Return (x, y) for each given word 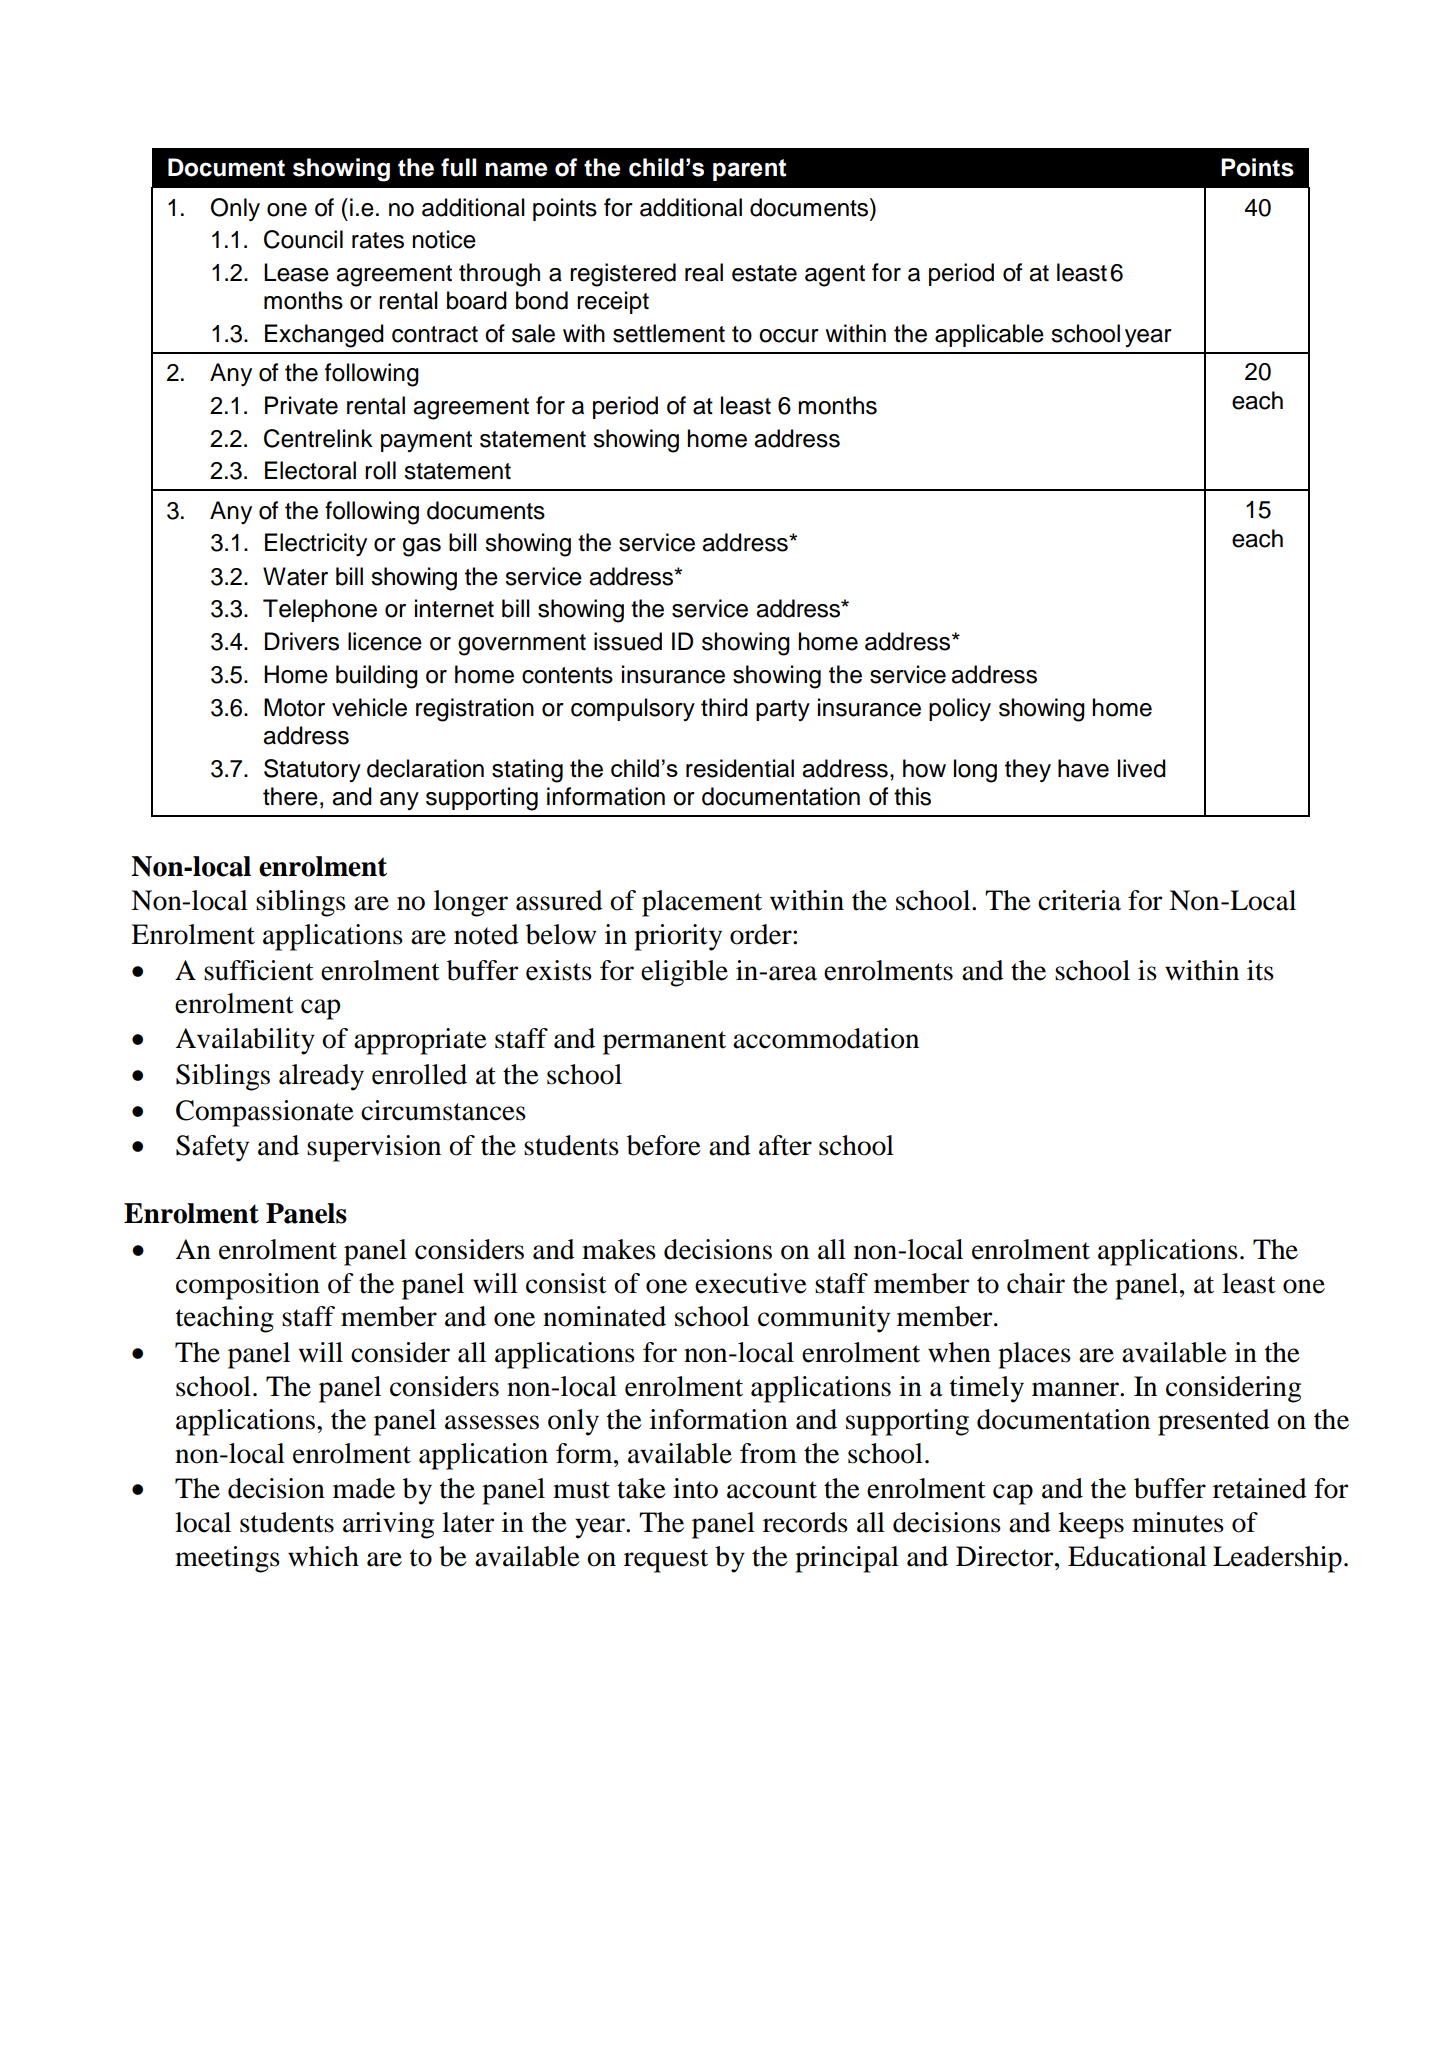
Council (303, 239)
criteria (1079, 900)
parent (749, 170)
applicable (989, 335)
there (290, 796)
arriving (388, 1525)
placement (702, 903)
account (772, 1490)
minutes (1178, 1522)
